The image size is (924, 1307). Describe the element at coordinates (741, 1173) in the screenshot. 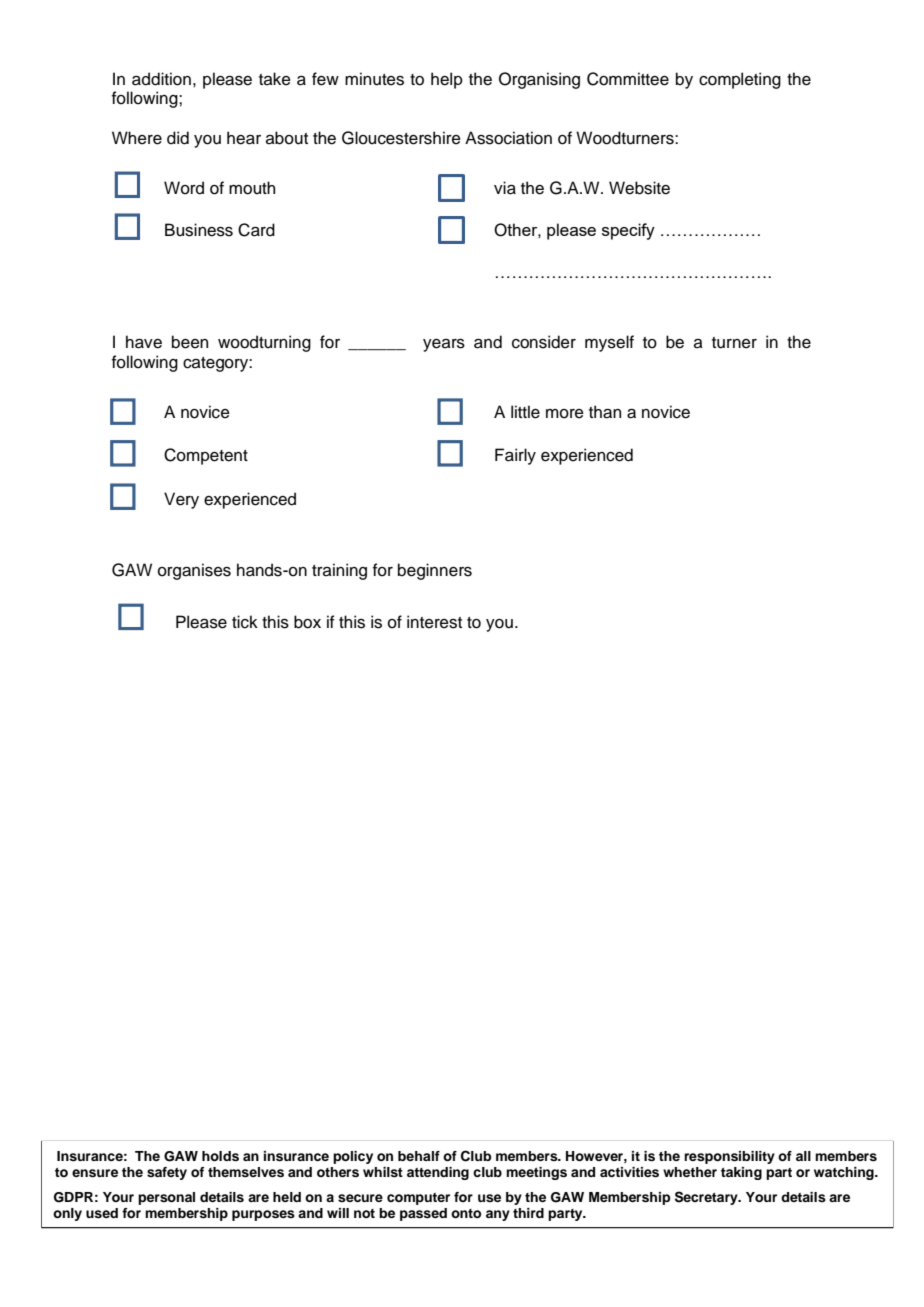

I see `taking` at that location.
